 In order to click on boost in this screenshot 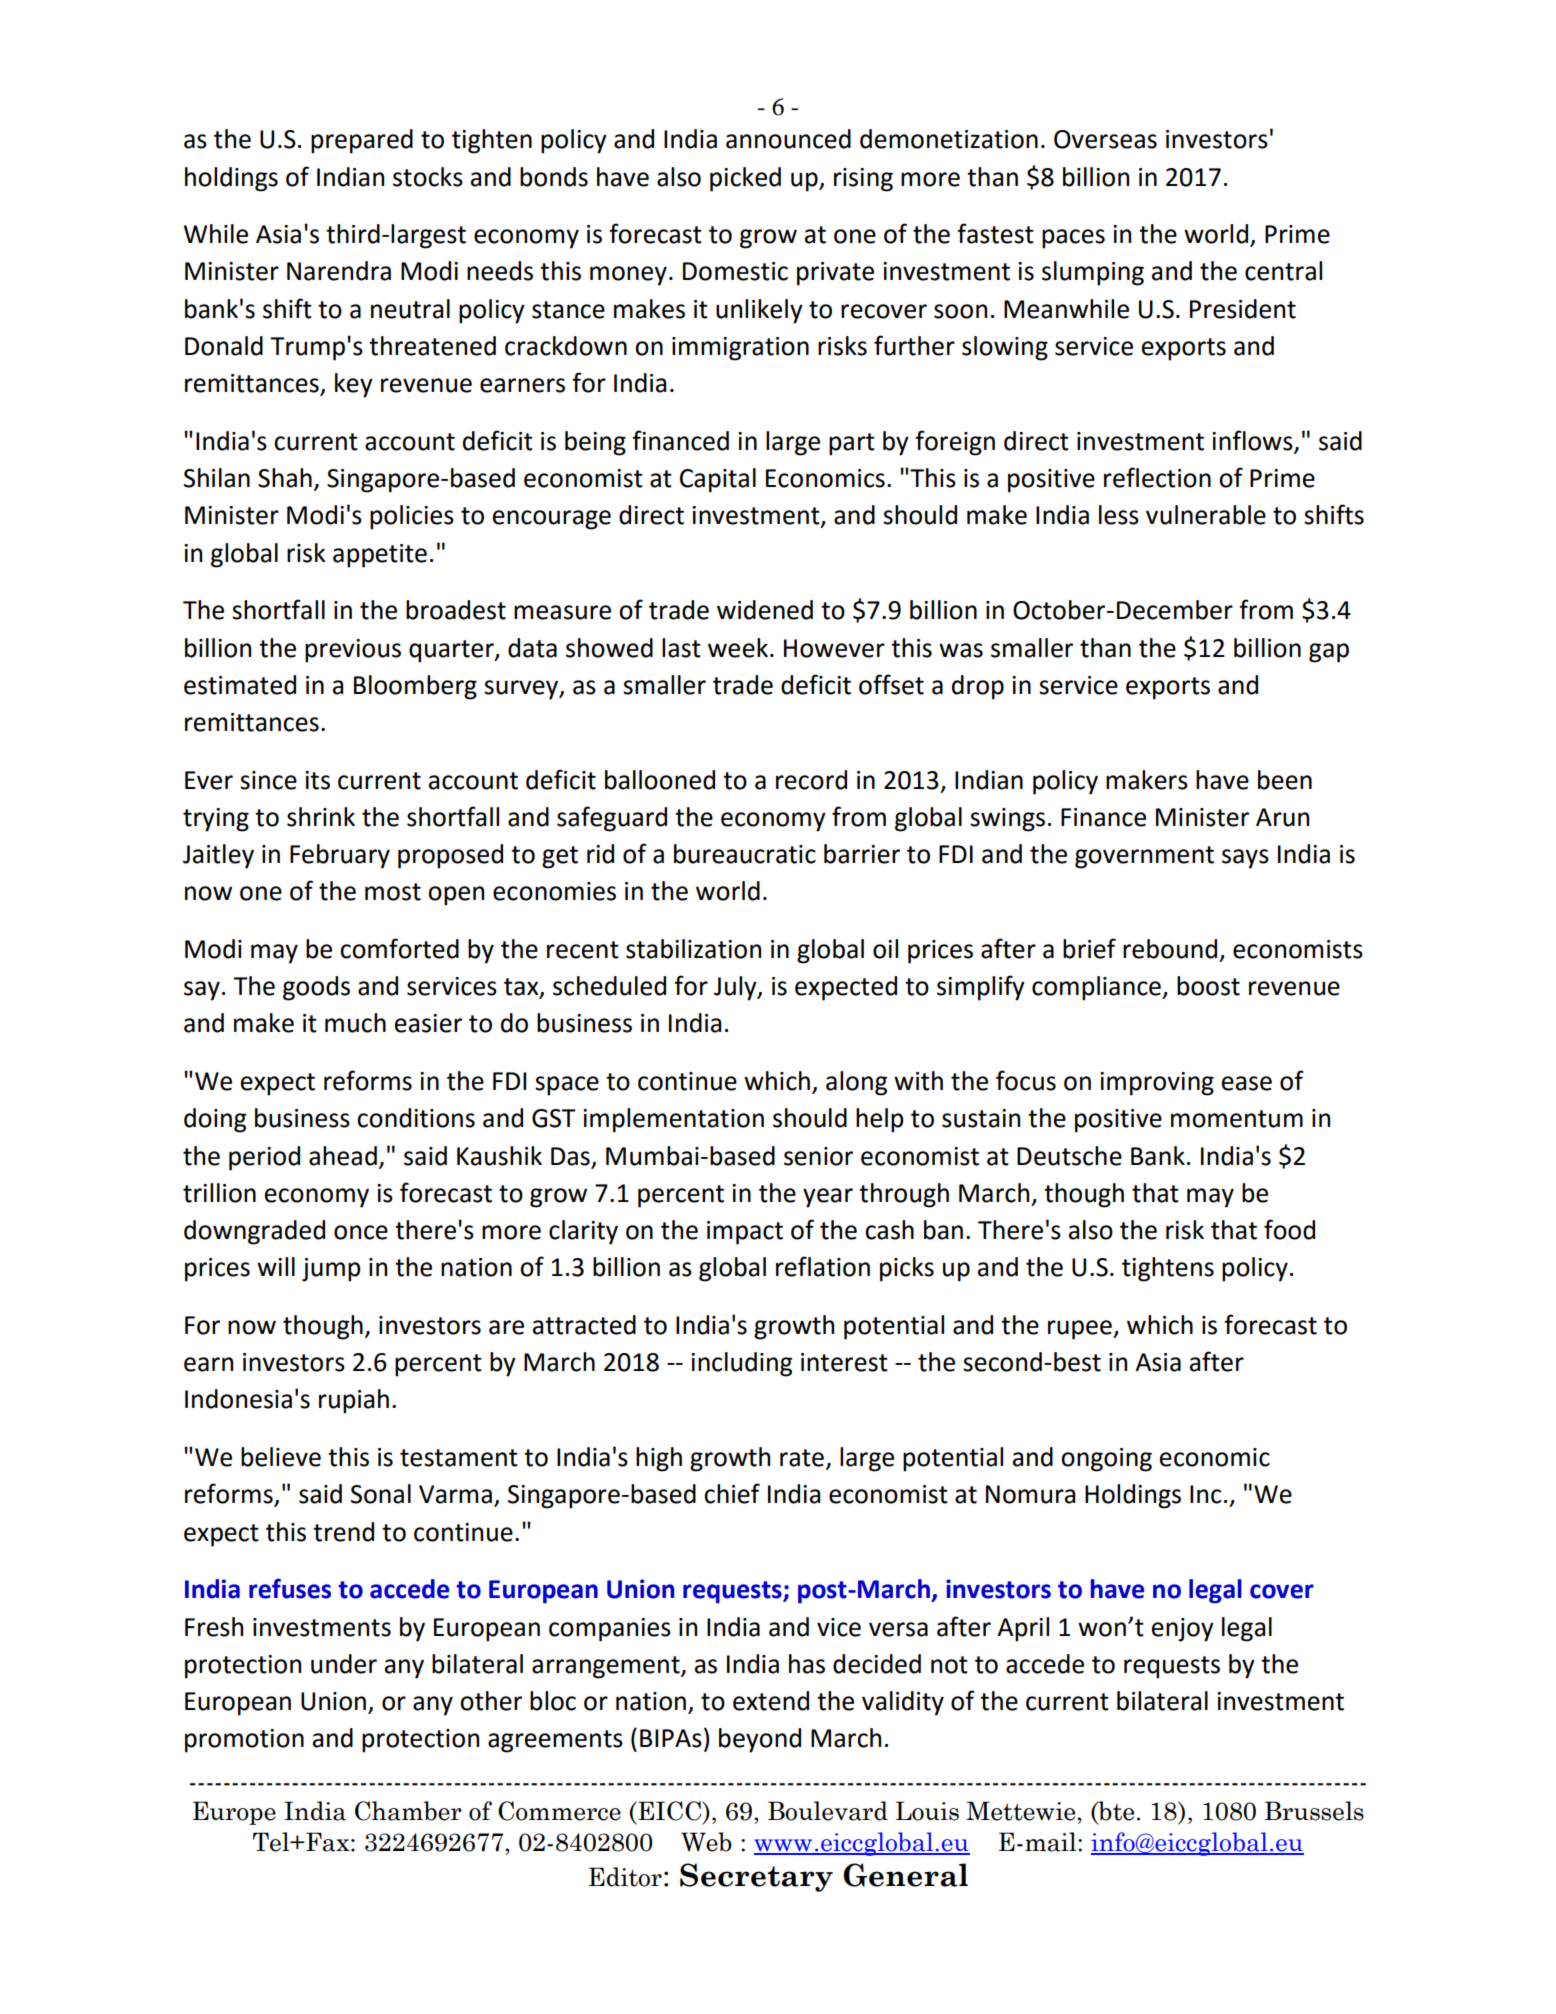, I will do `click(1208, 986)`.
